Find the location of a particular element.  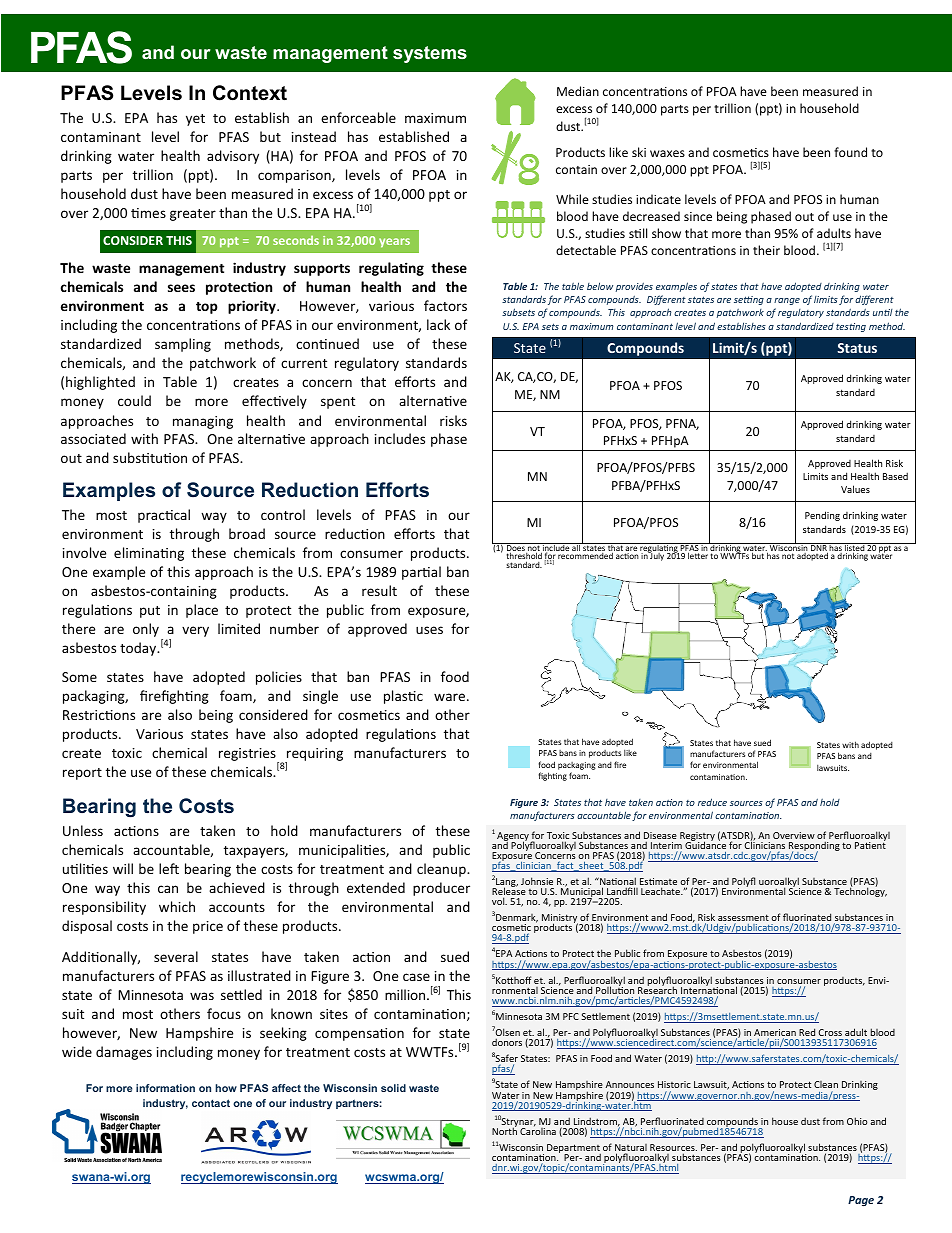

Page is located at coordinates (861, 1201).
